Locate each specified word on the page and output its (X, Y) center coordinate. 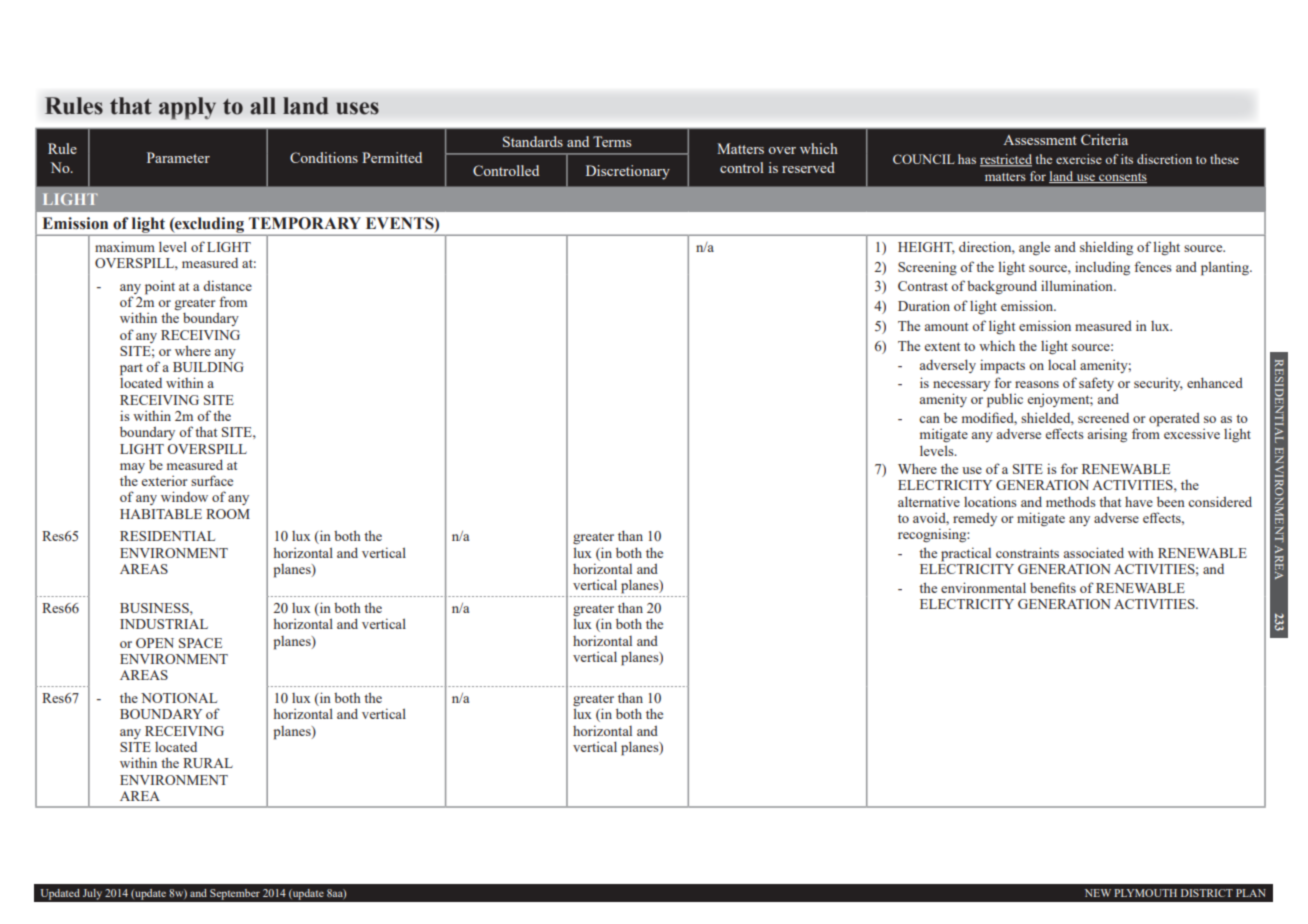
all (263, 106)
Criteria (1104, 139)
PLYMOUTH (1145, 893)
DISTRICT (1207, 893)
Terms (612, 141)
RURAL (208, 763)
